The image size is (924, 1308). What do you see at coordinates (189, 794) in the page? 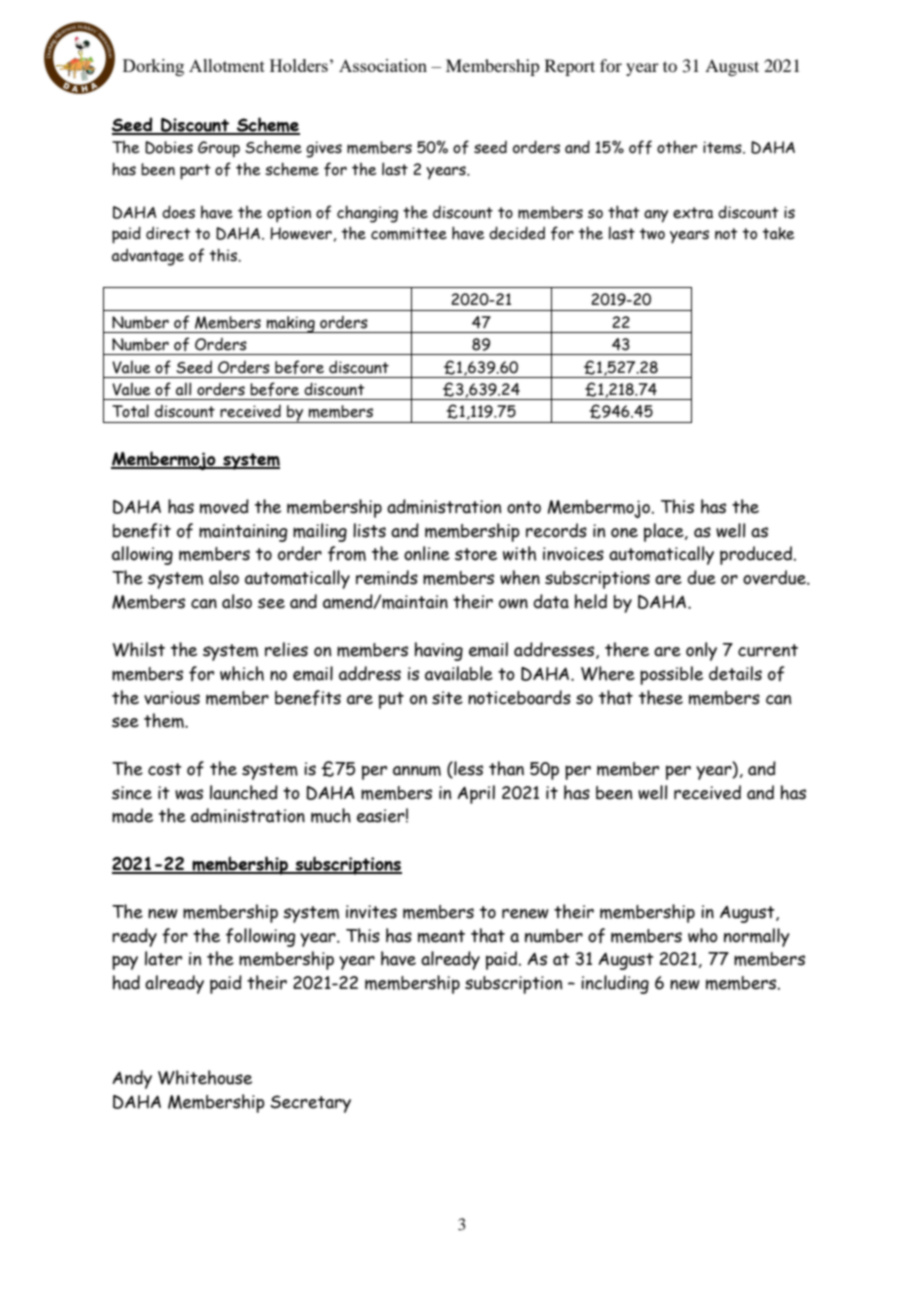
I see `was` at bounding box center [189, 794].
